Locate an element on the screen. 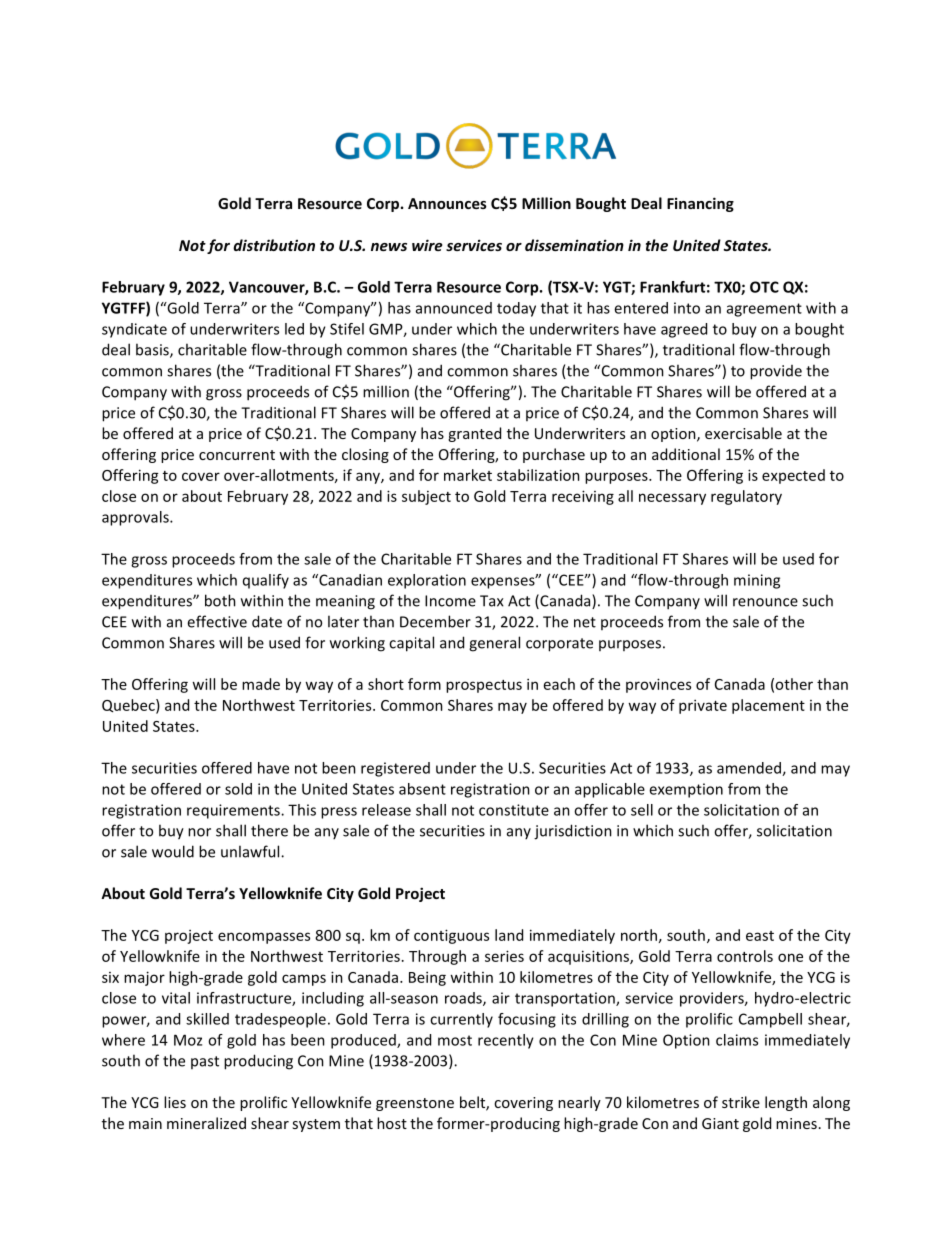 The image size is (952, 1233). greenstone is located at coordinates (415, 1104).
